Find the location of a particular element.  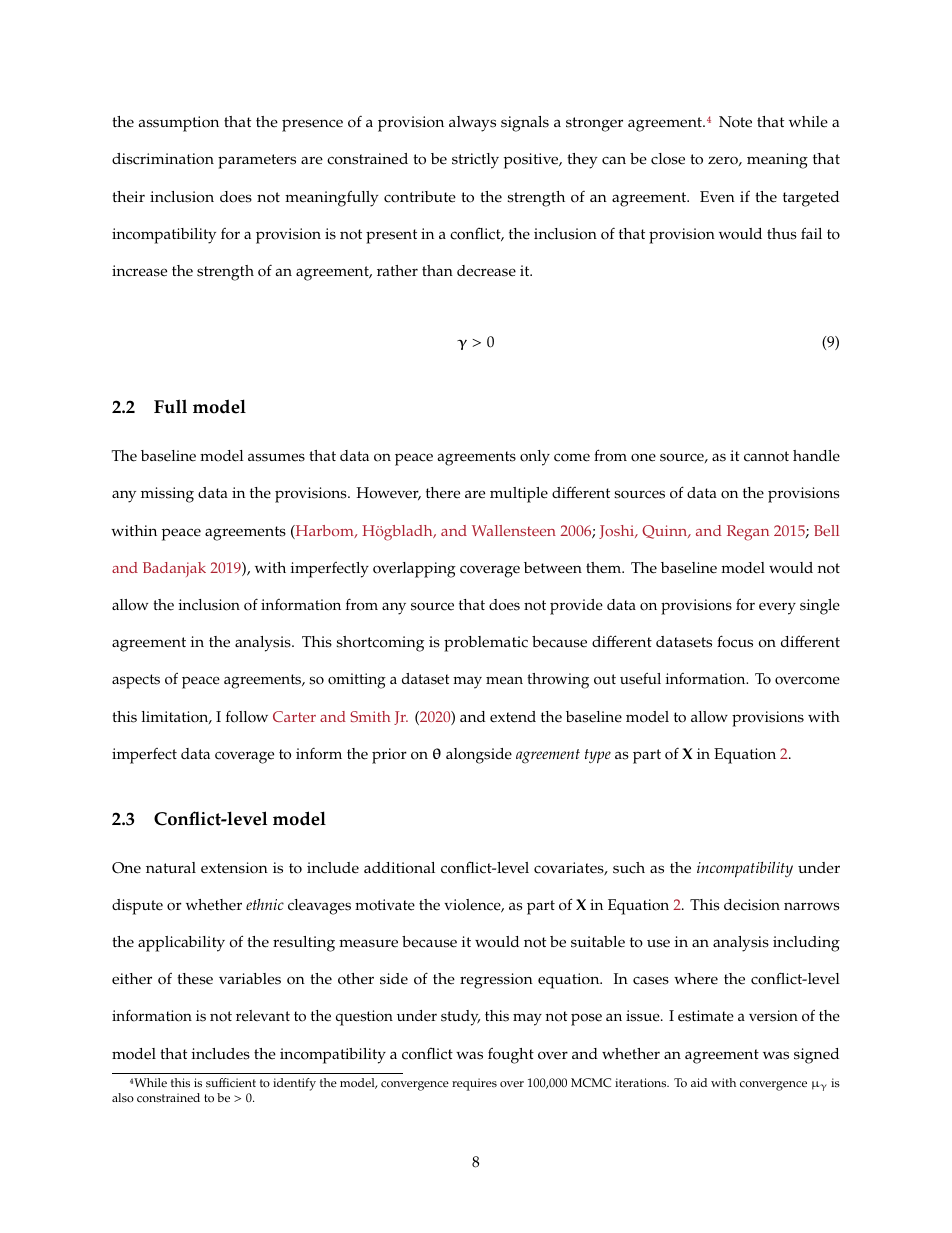

aid is located at coordinates (699, 1082).
